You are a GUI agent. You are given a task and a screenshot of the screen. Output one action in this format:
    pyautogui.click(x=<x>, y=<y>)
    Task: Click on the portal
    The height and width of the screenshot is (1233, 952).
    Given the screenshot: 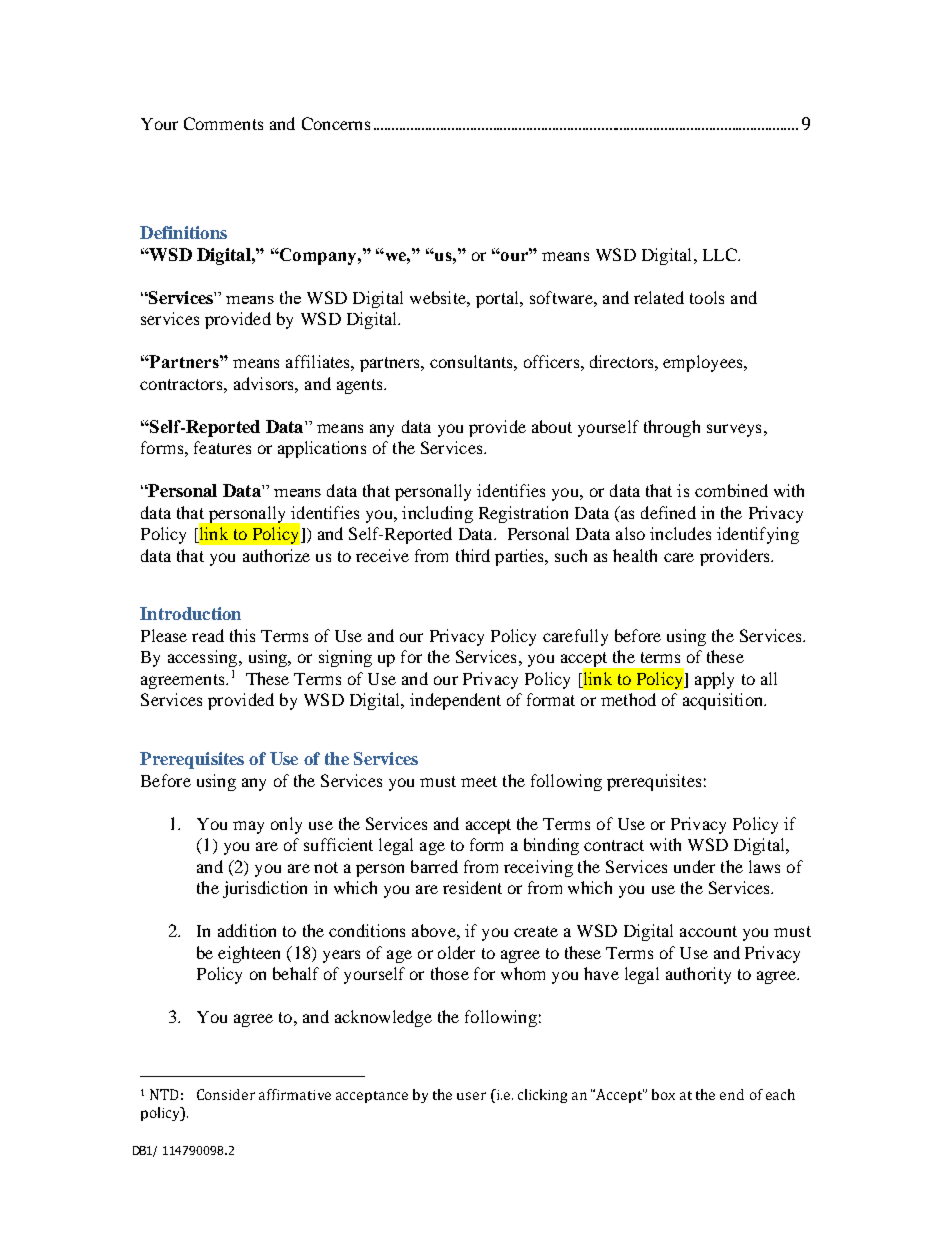 What is the action you would take?
    pyautogui.click(x=499, y=299)
